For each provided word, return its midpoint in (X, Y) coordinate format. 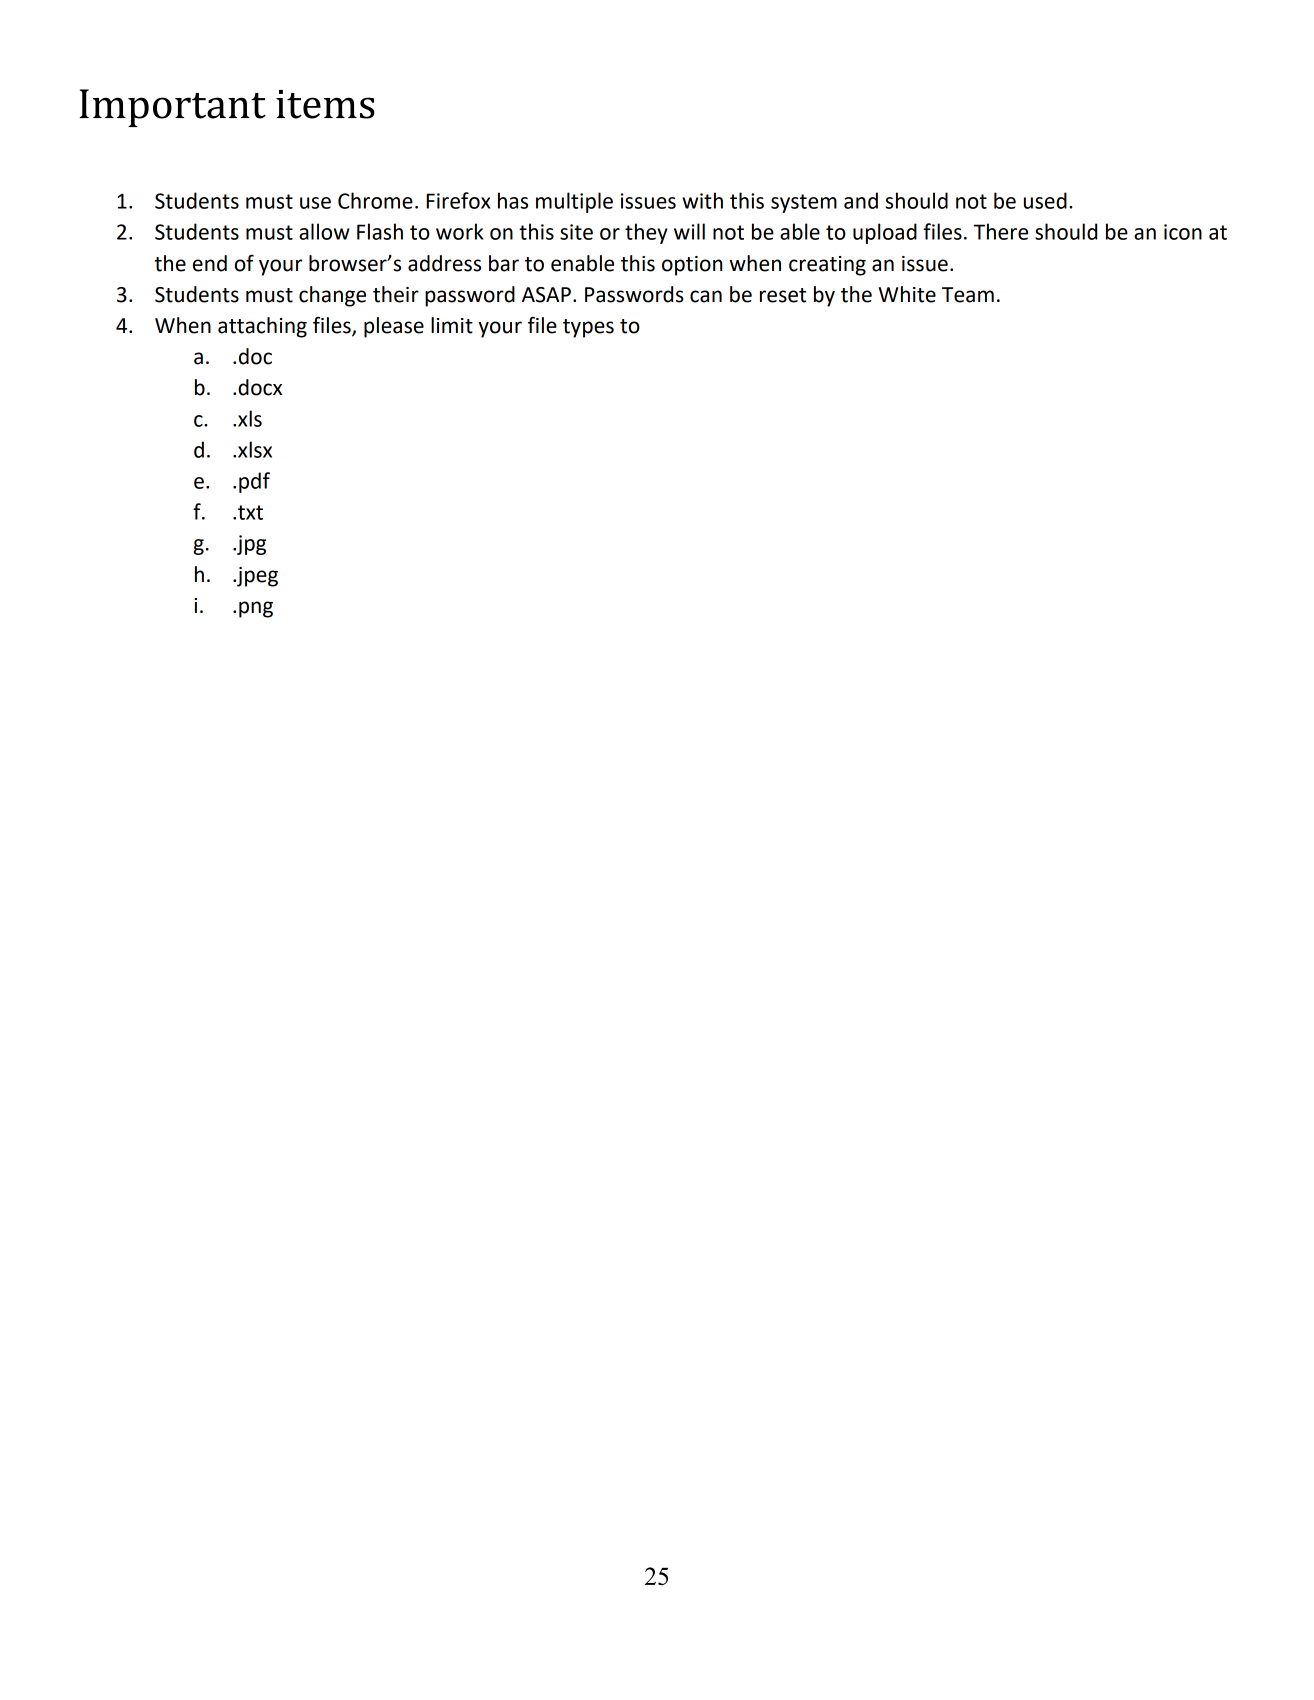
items (325, 104)
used (1045, 200)
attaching (262, 327)
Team (968, 295)
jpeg (256, 577)
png (256, 609)
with (702, 200)
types (588, 328)
